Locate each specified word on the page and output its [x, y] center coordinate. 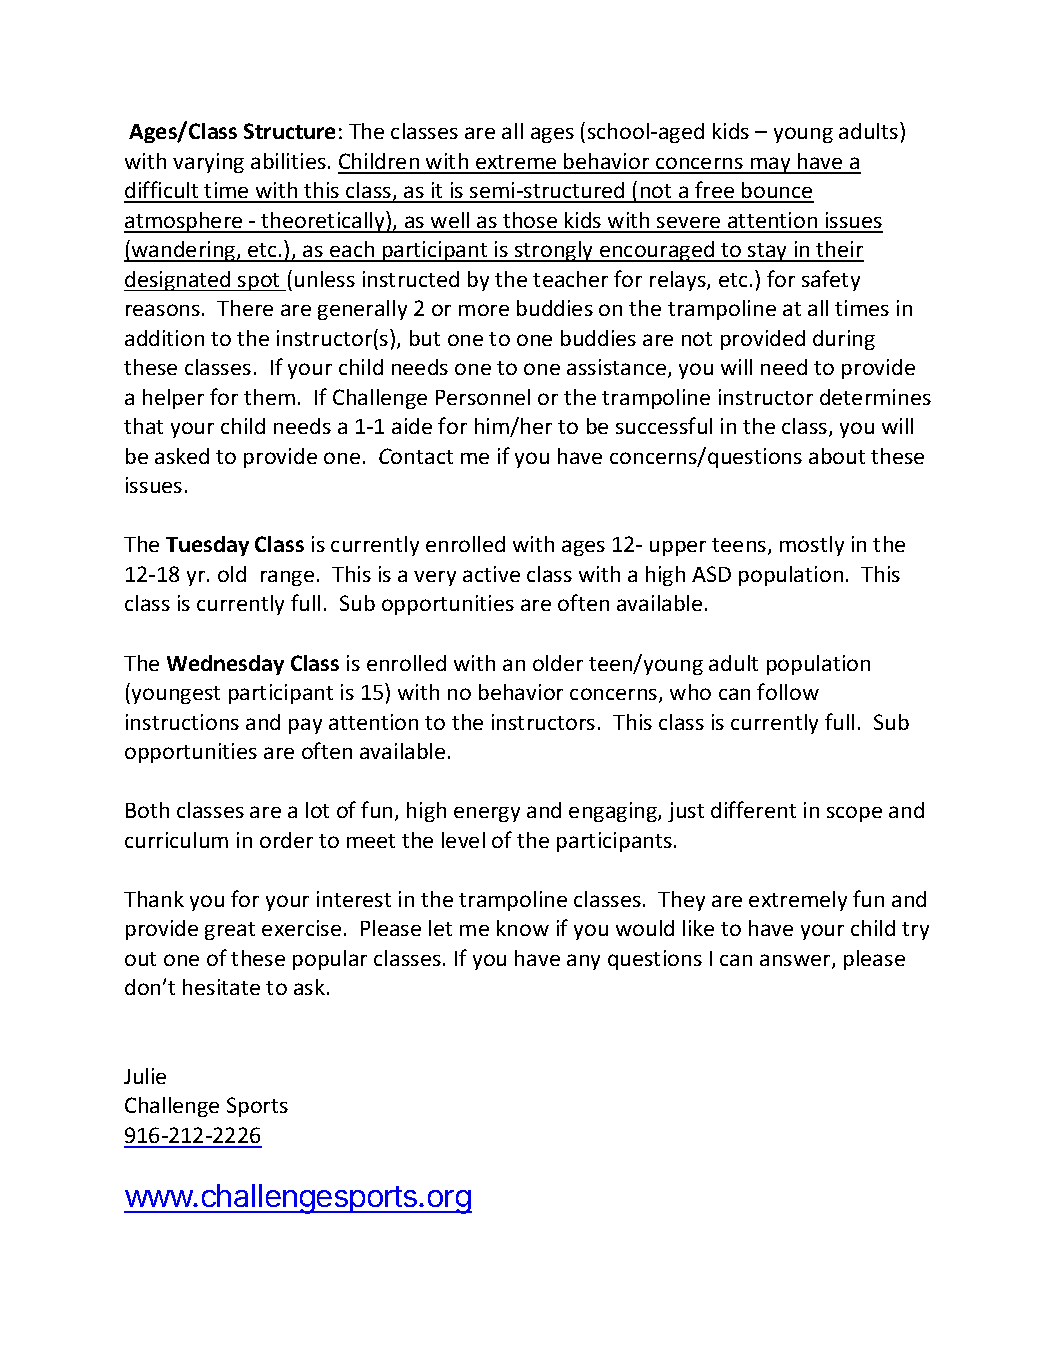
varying [208, 163]
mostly [812, 546]
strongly [554, 251]
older [558, 663]
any [583, 962]
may [771, 165]
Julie [145, 1076]
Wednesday [225, 665]
